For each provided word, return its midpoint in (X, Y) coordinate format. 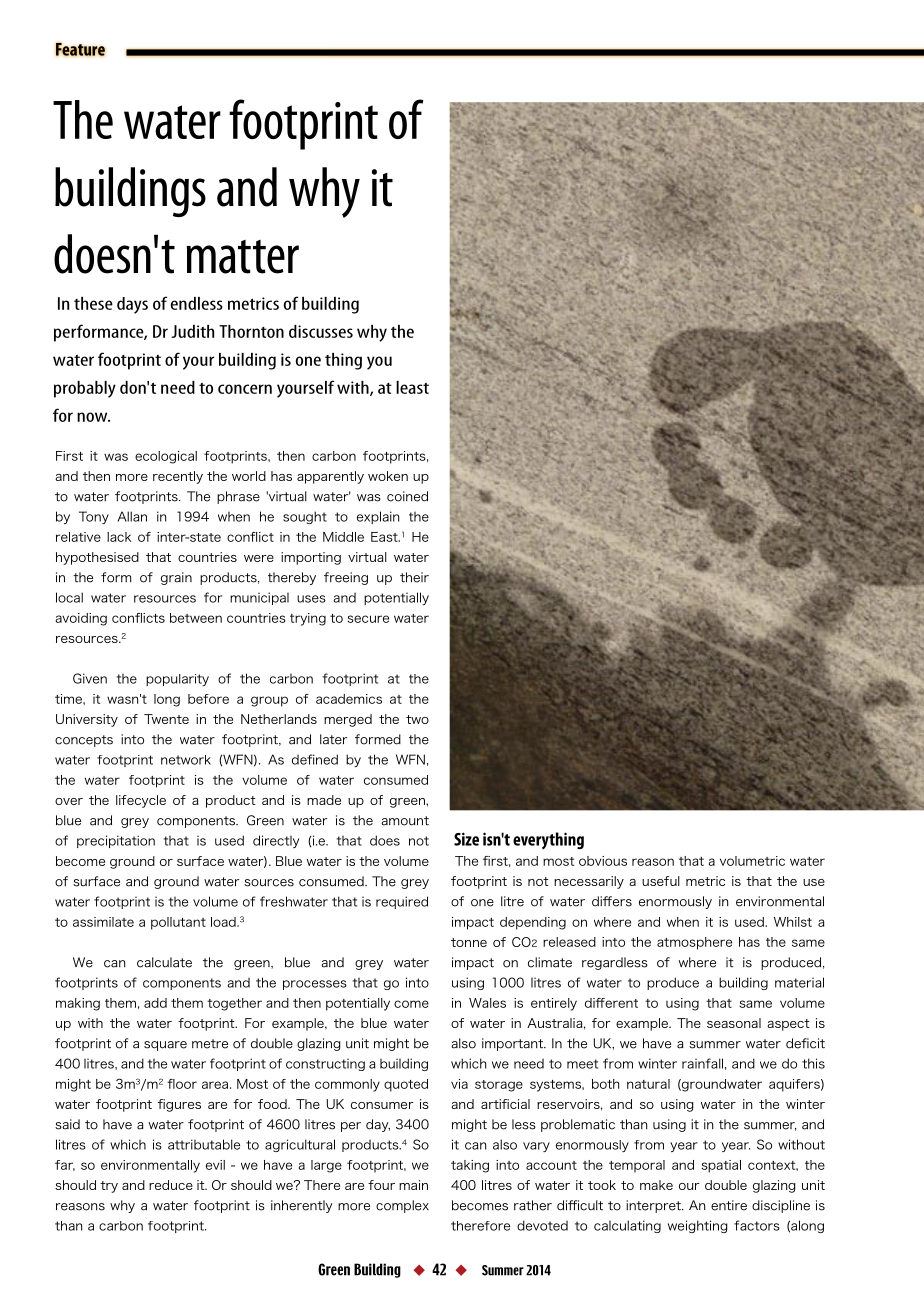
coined (407, 496)
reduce (171, 1185)
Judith (192, 331)
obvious (603, 861)
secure (368, 619)
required (402, 902)
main (413, 1185)
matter (243, 257)
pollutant (178, 923)
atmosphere (694, 943)
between (196, 618)
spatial (721, 1166)
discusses (321, 331)
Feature (80, 49)
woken (388, 476)
